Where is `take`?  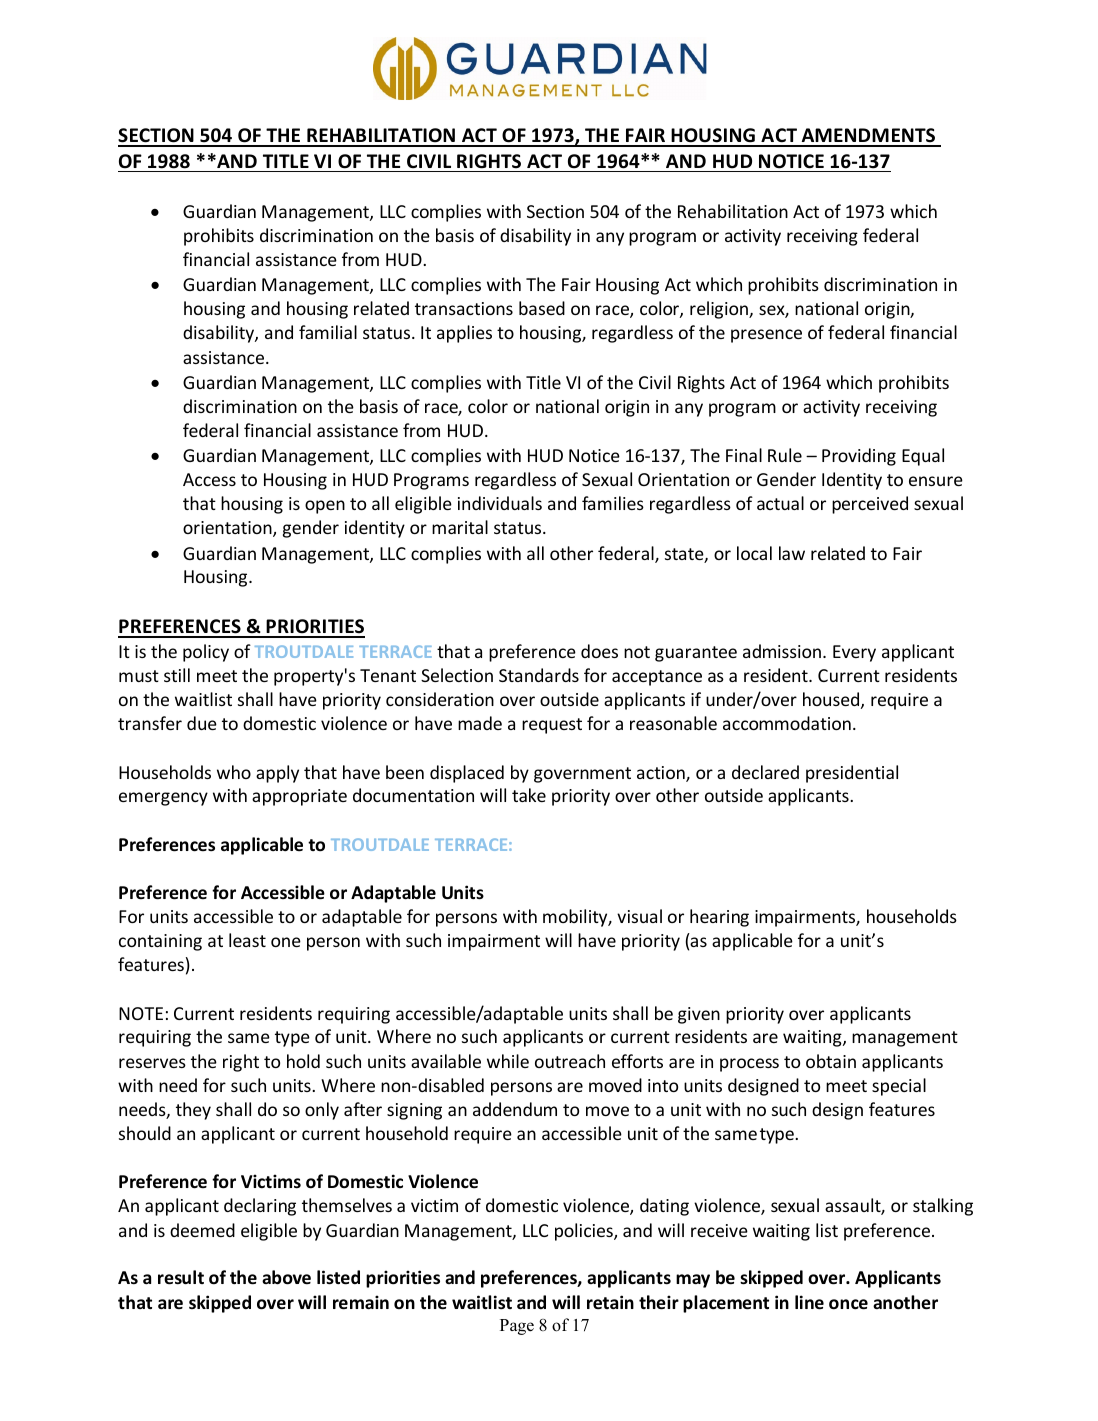
take is located at coordinates (529, 795).
